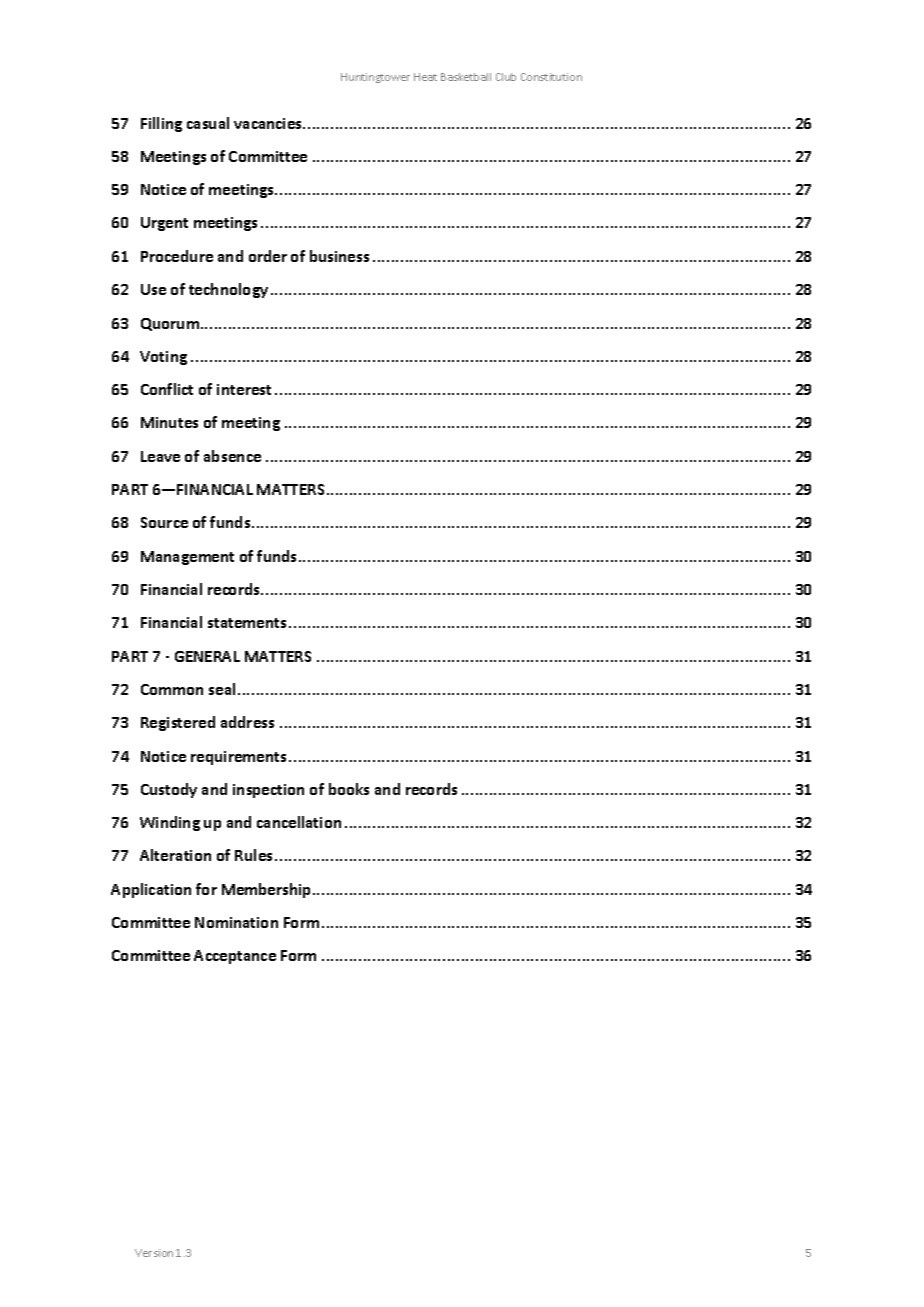 This screenshot has width=924, height=1307. I want to click on Heat, so click(425, 77).
